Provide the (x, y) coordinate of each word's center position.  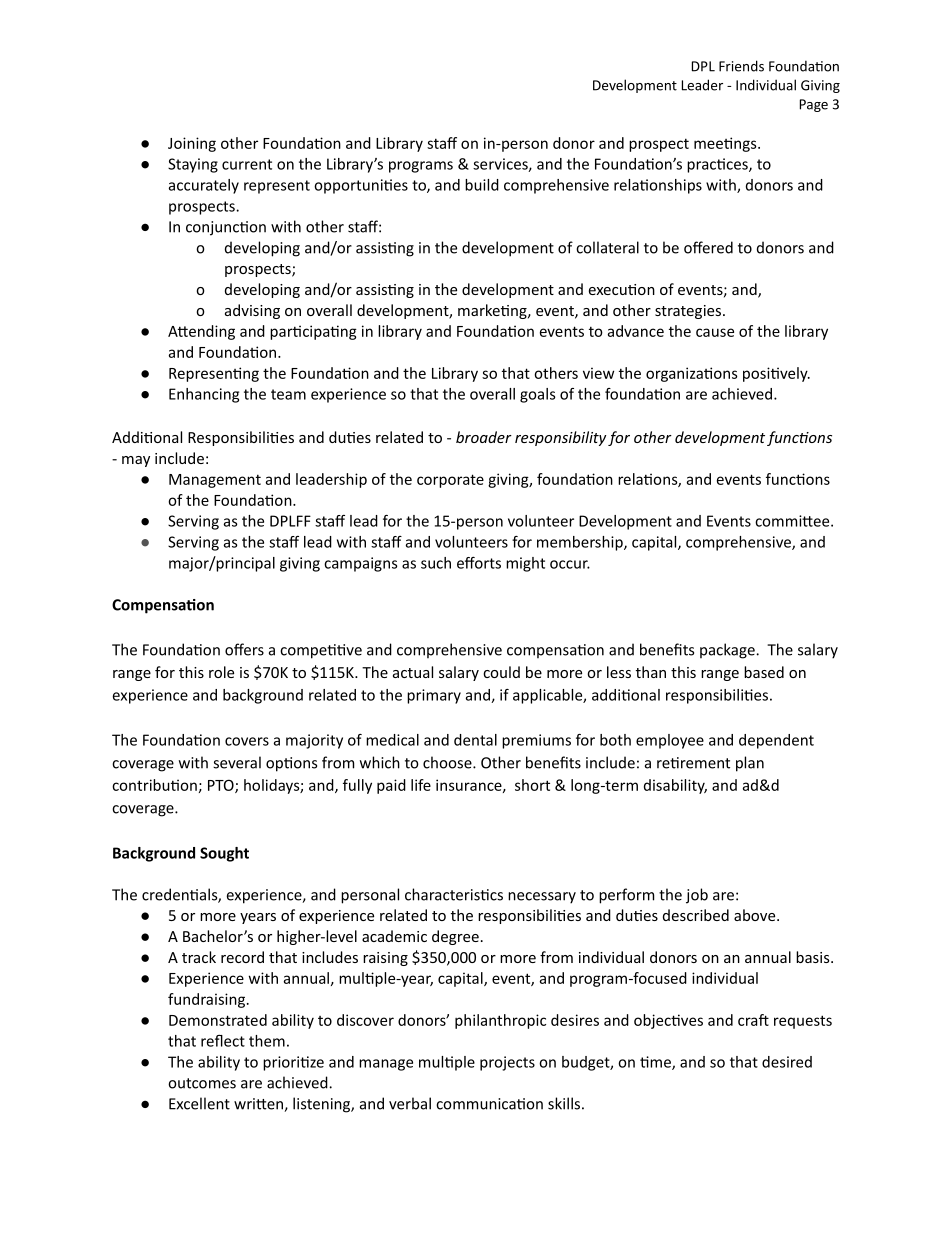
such (436, 563)
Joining (192, 144)
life (421, 785)
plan (750, 764)
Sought (224, 854)
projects (507, 1063)
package (728, 651)
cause (715, 332)
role (221, 672)
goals (537, 395)
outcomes (202, 1083)
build (482, 185)
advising (252, 311)
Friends (741, 66)
